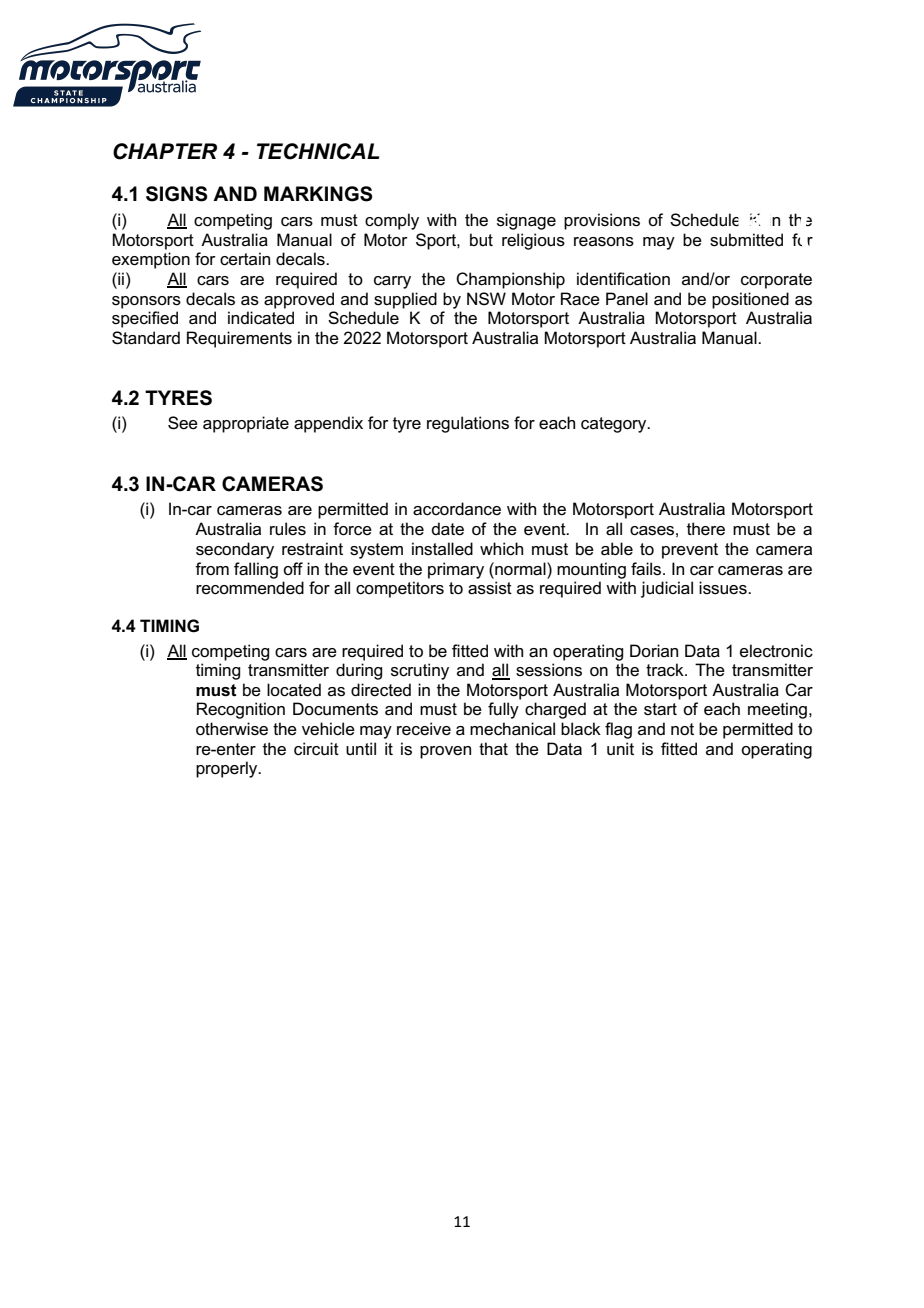 The width and height of the screenshot is (924, 1308). What do you see at coordinates (177, 194) in the screenshot?
I see `SIGNS` at bounding box center [177, 194].
